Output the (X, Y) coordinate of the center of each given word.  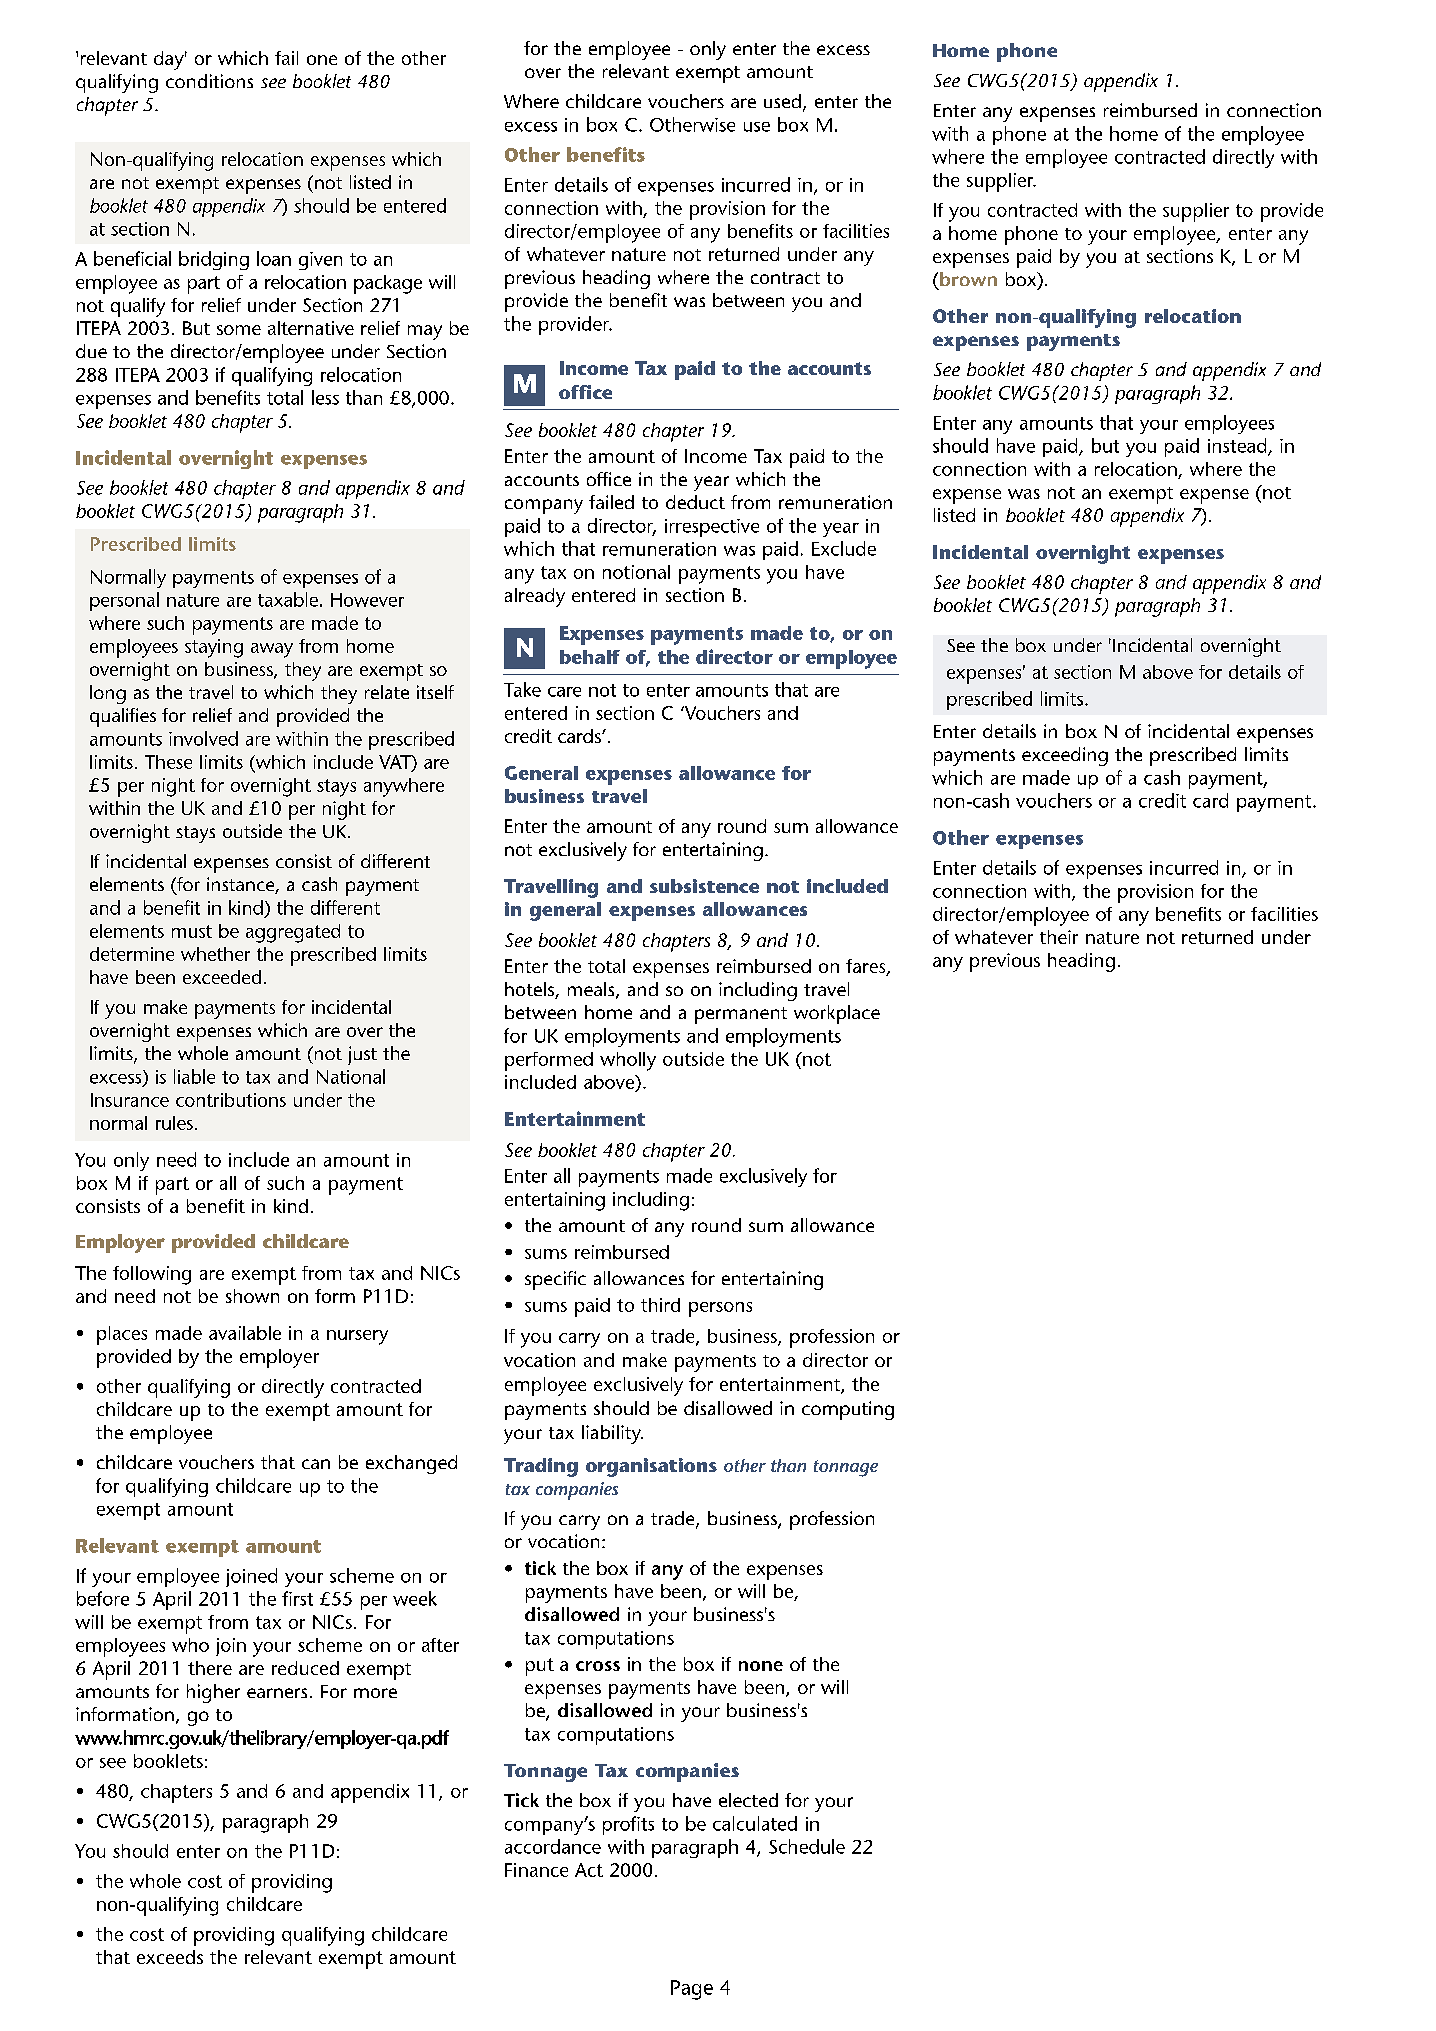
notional (636, 572)
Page (692, 1990)
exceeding (1065, 756)
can (316, 1464)
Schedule (807, 1846)
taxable (288, 599)
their (1059, 937)
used (782, 101)
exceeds (170, 1957)
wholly (628, 1061)
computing (848, 1410)
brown (968, 279)
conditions (209, 81)
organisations (651, 1467)
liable (194, 1076)
